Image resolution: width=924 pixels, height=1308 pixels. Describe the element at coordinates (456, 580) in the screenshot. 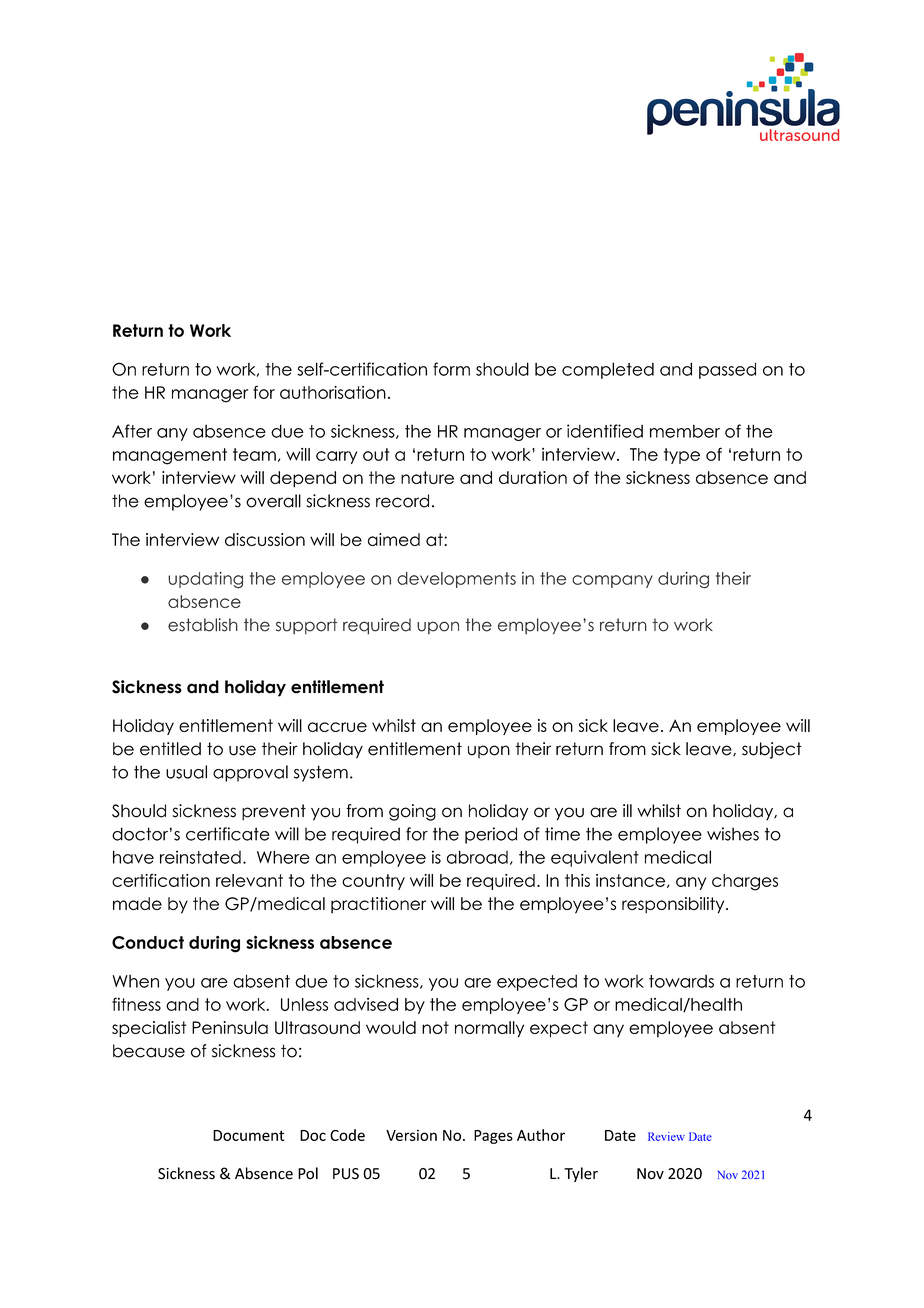

I see `developments` at that location.
